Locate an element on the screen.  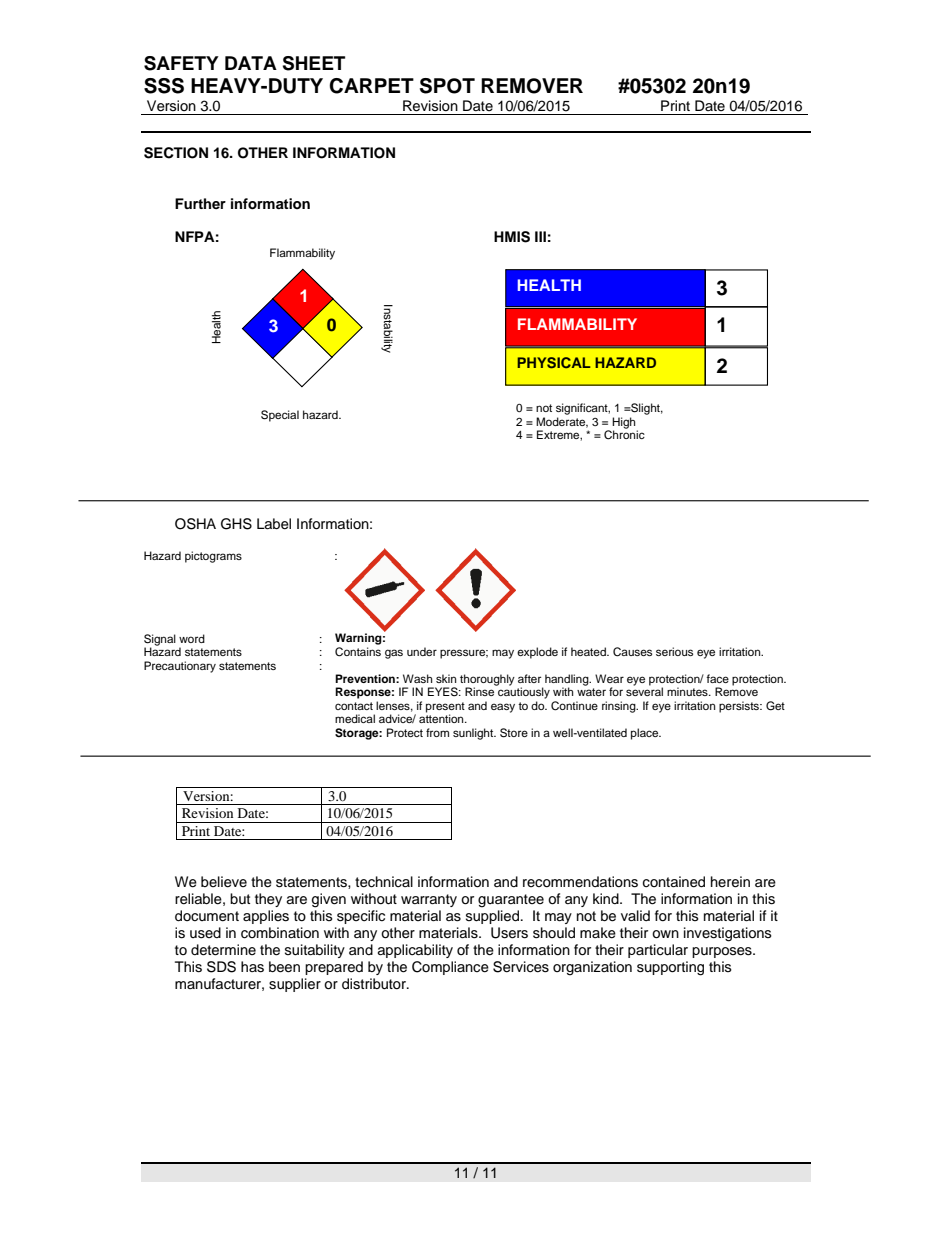
sunlight is located at coordinates (474, 734).
